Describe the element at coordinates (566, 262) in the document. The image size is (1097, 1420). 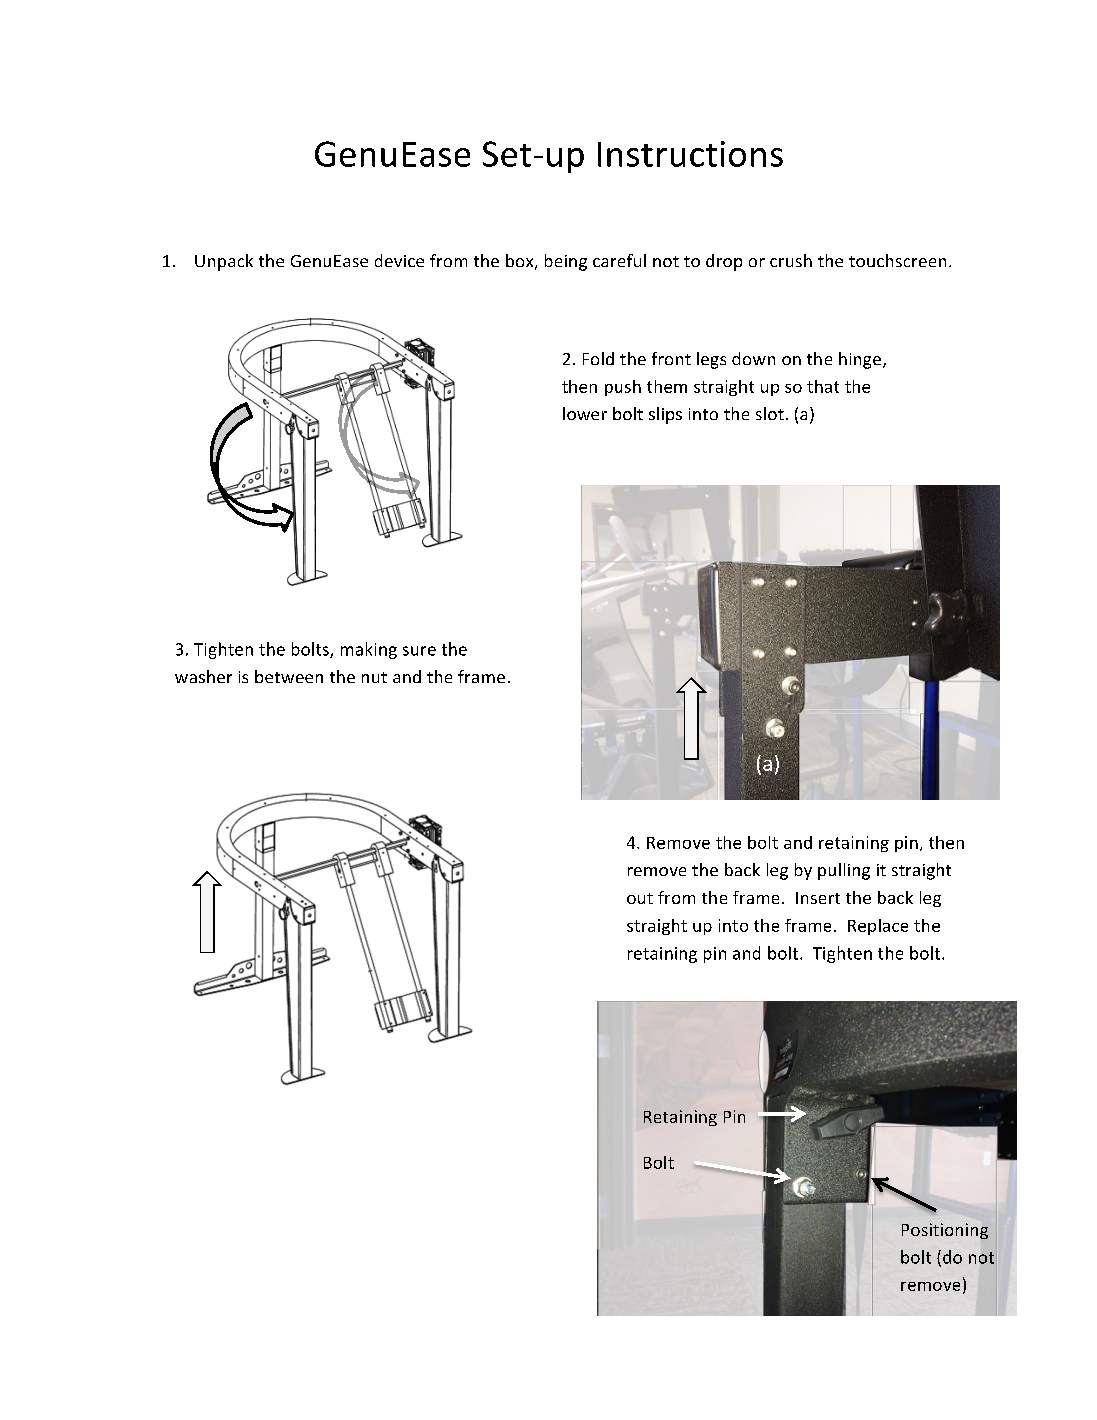
I see `being` at that location.
